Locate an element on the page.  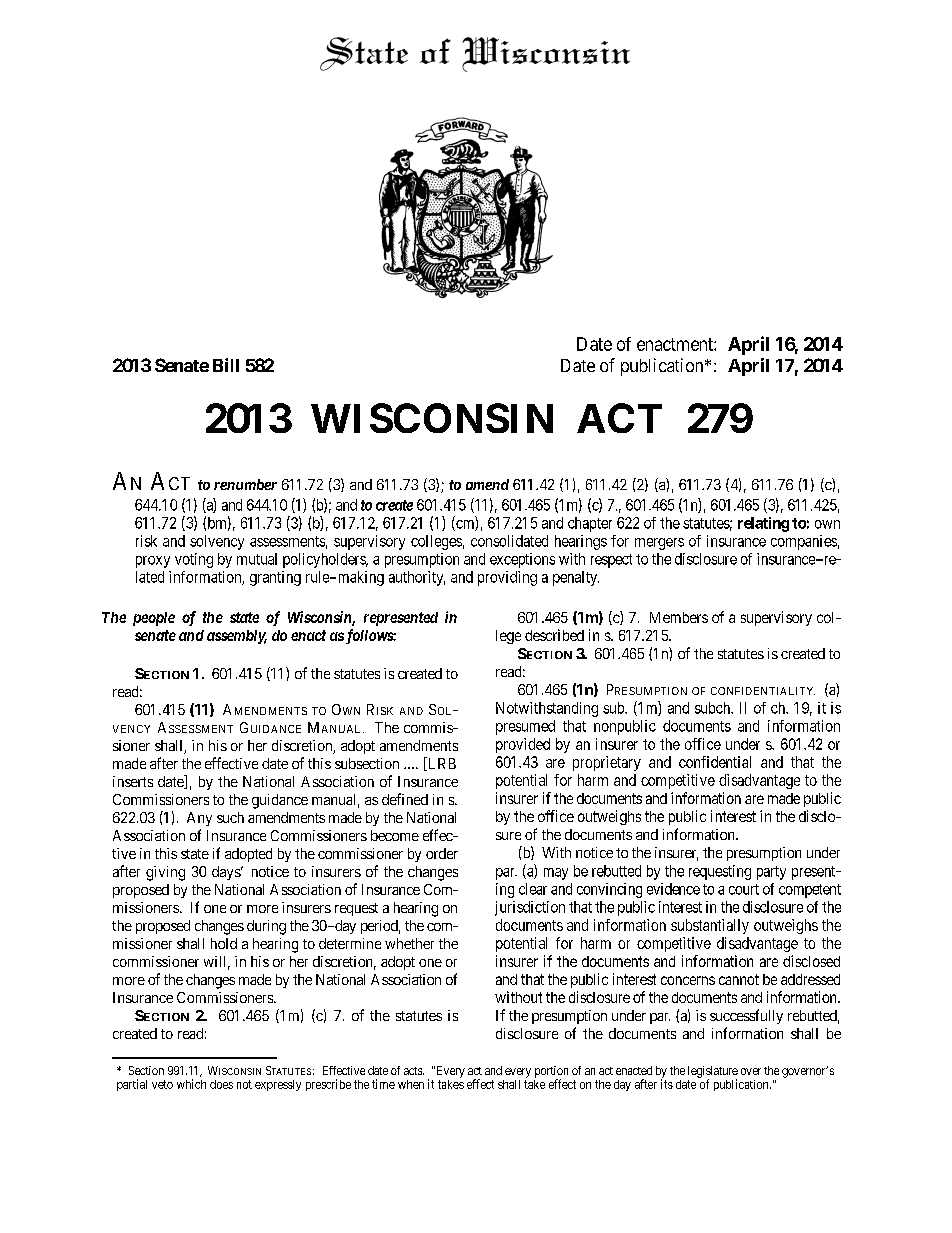
providing is located at coordinates (507, 578).
